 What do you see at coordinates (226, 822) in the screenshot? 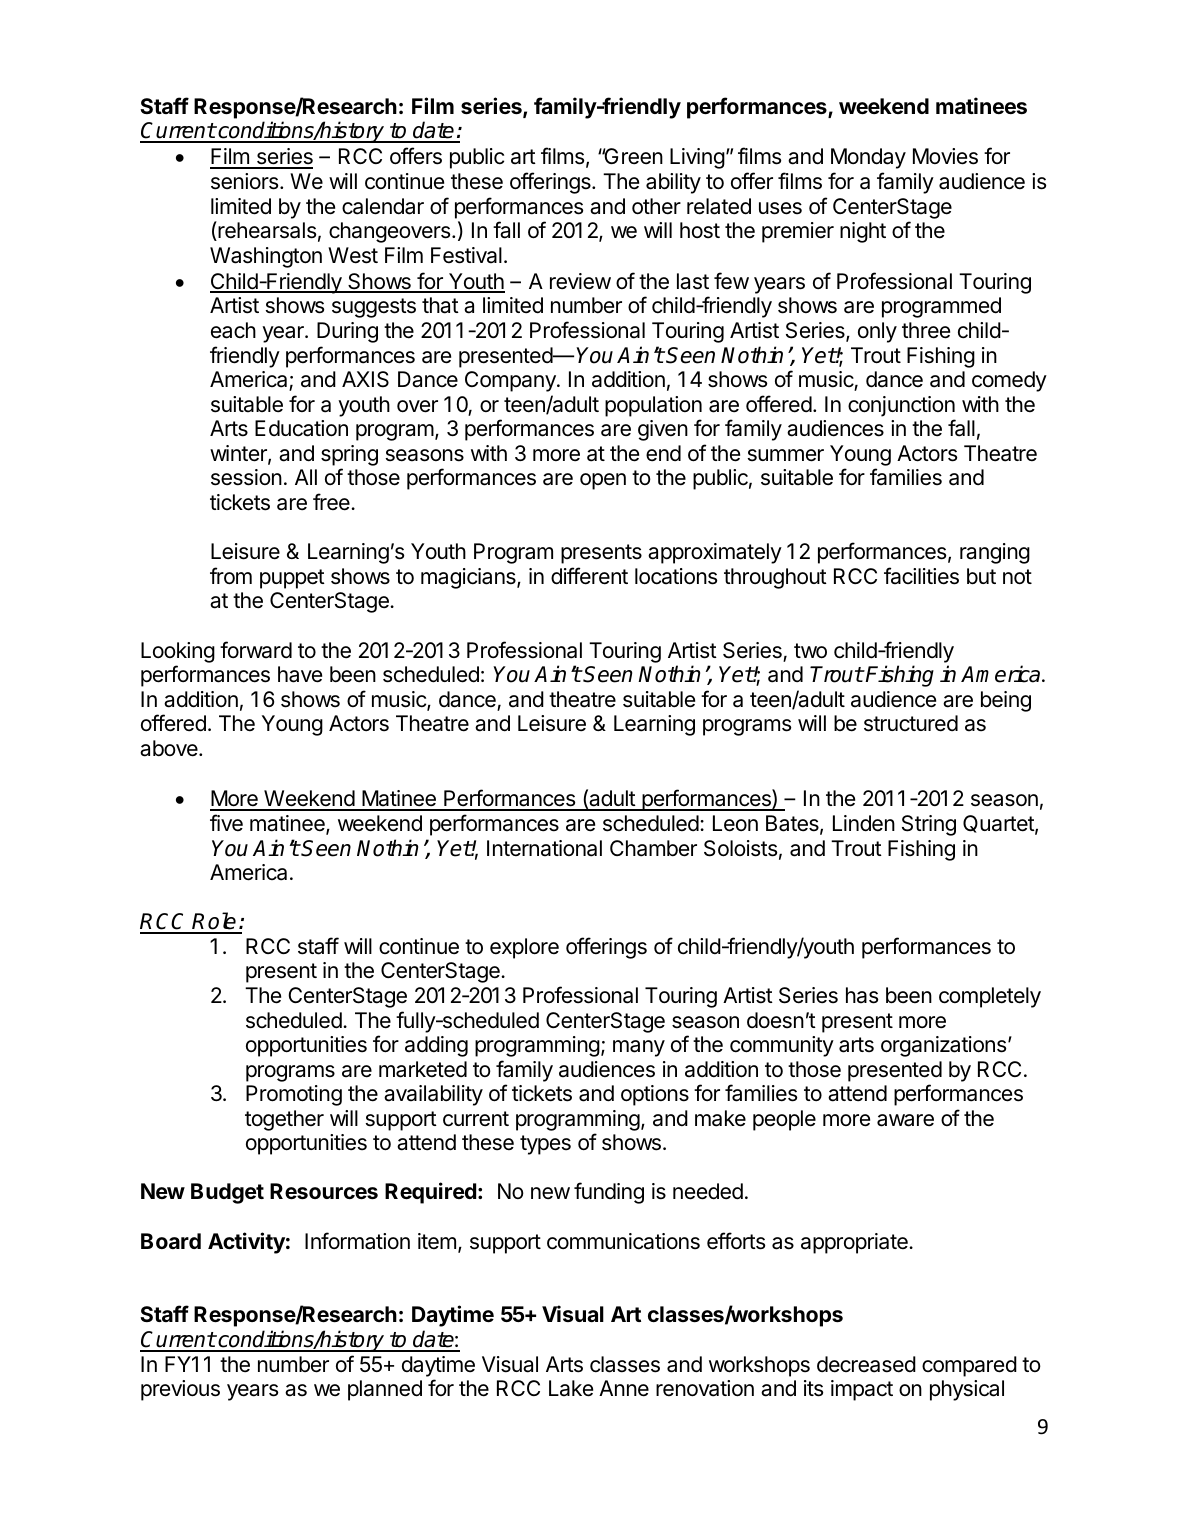
I see `five` at bounding box center [226, 822].
